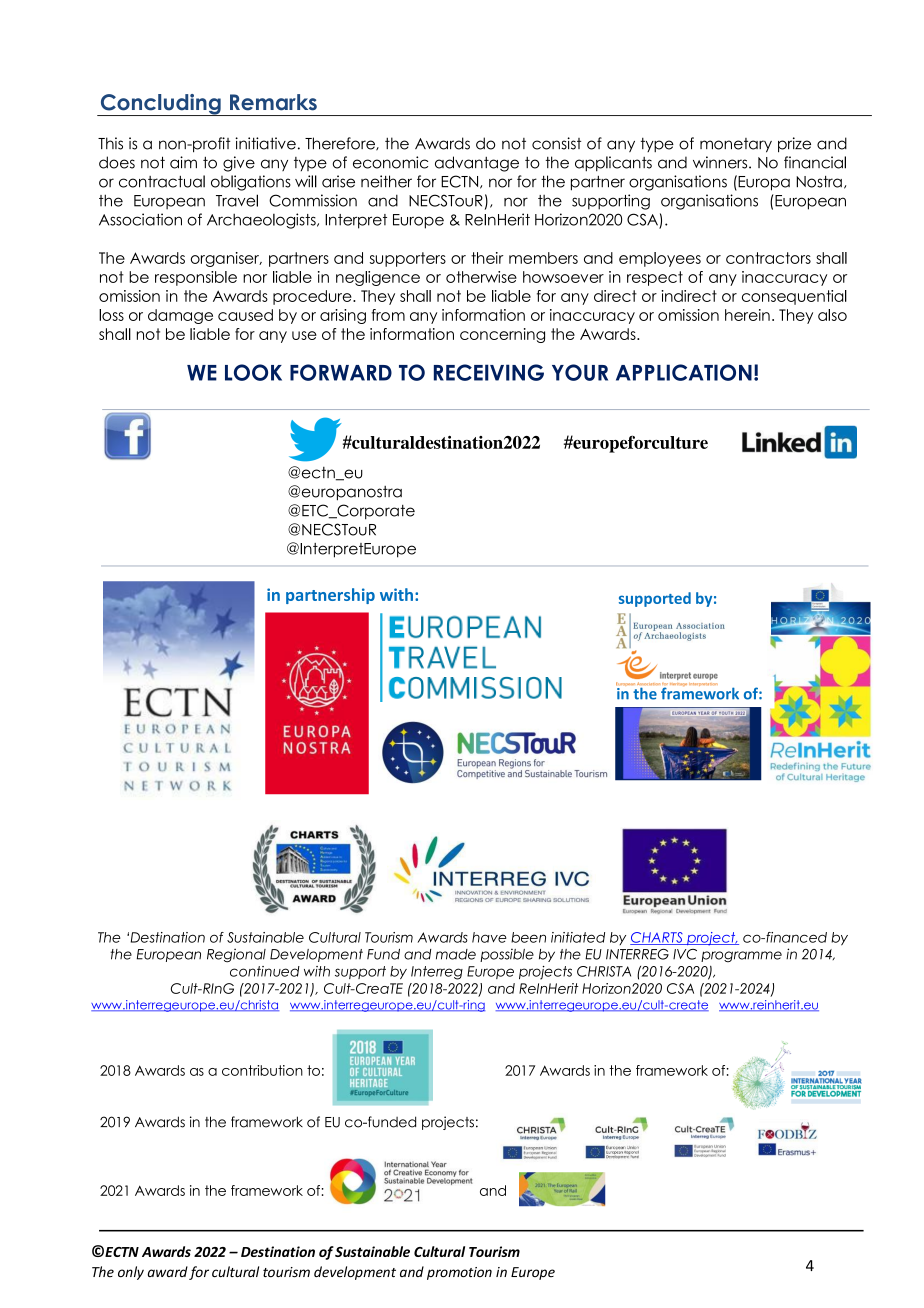 The height and width of the page is (1308, 924). I want to click on aim, so click(183, 162).
